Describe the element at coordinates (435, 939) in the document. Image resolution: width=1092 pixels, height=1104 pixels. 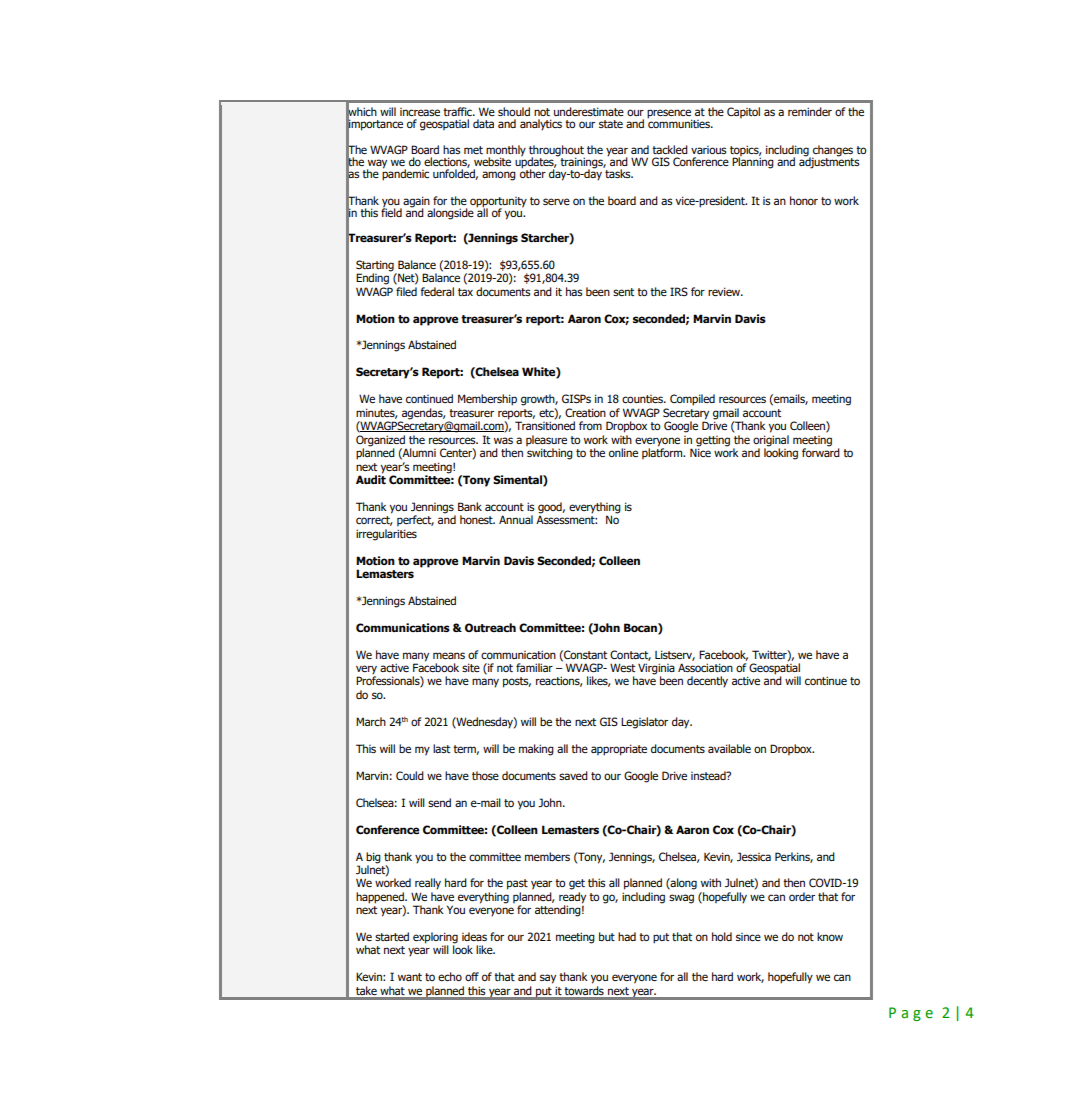
I see `exploring` at that location.
